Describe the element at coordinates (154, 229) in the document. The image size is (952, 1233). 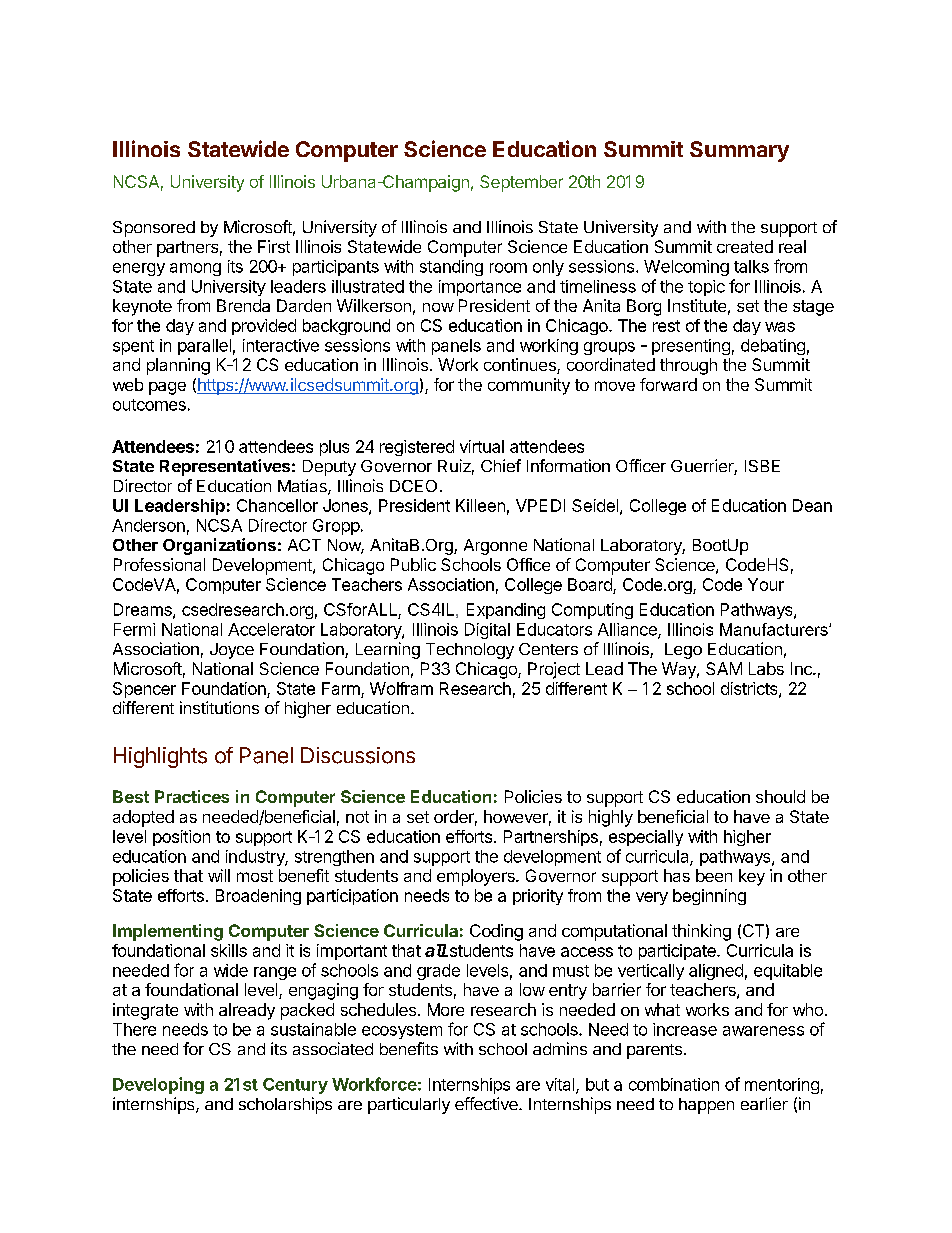
I see `Sponsored` at that location.
